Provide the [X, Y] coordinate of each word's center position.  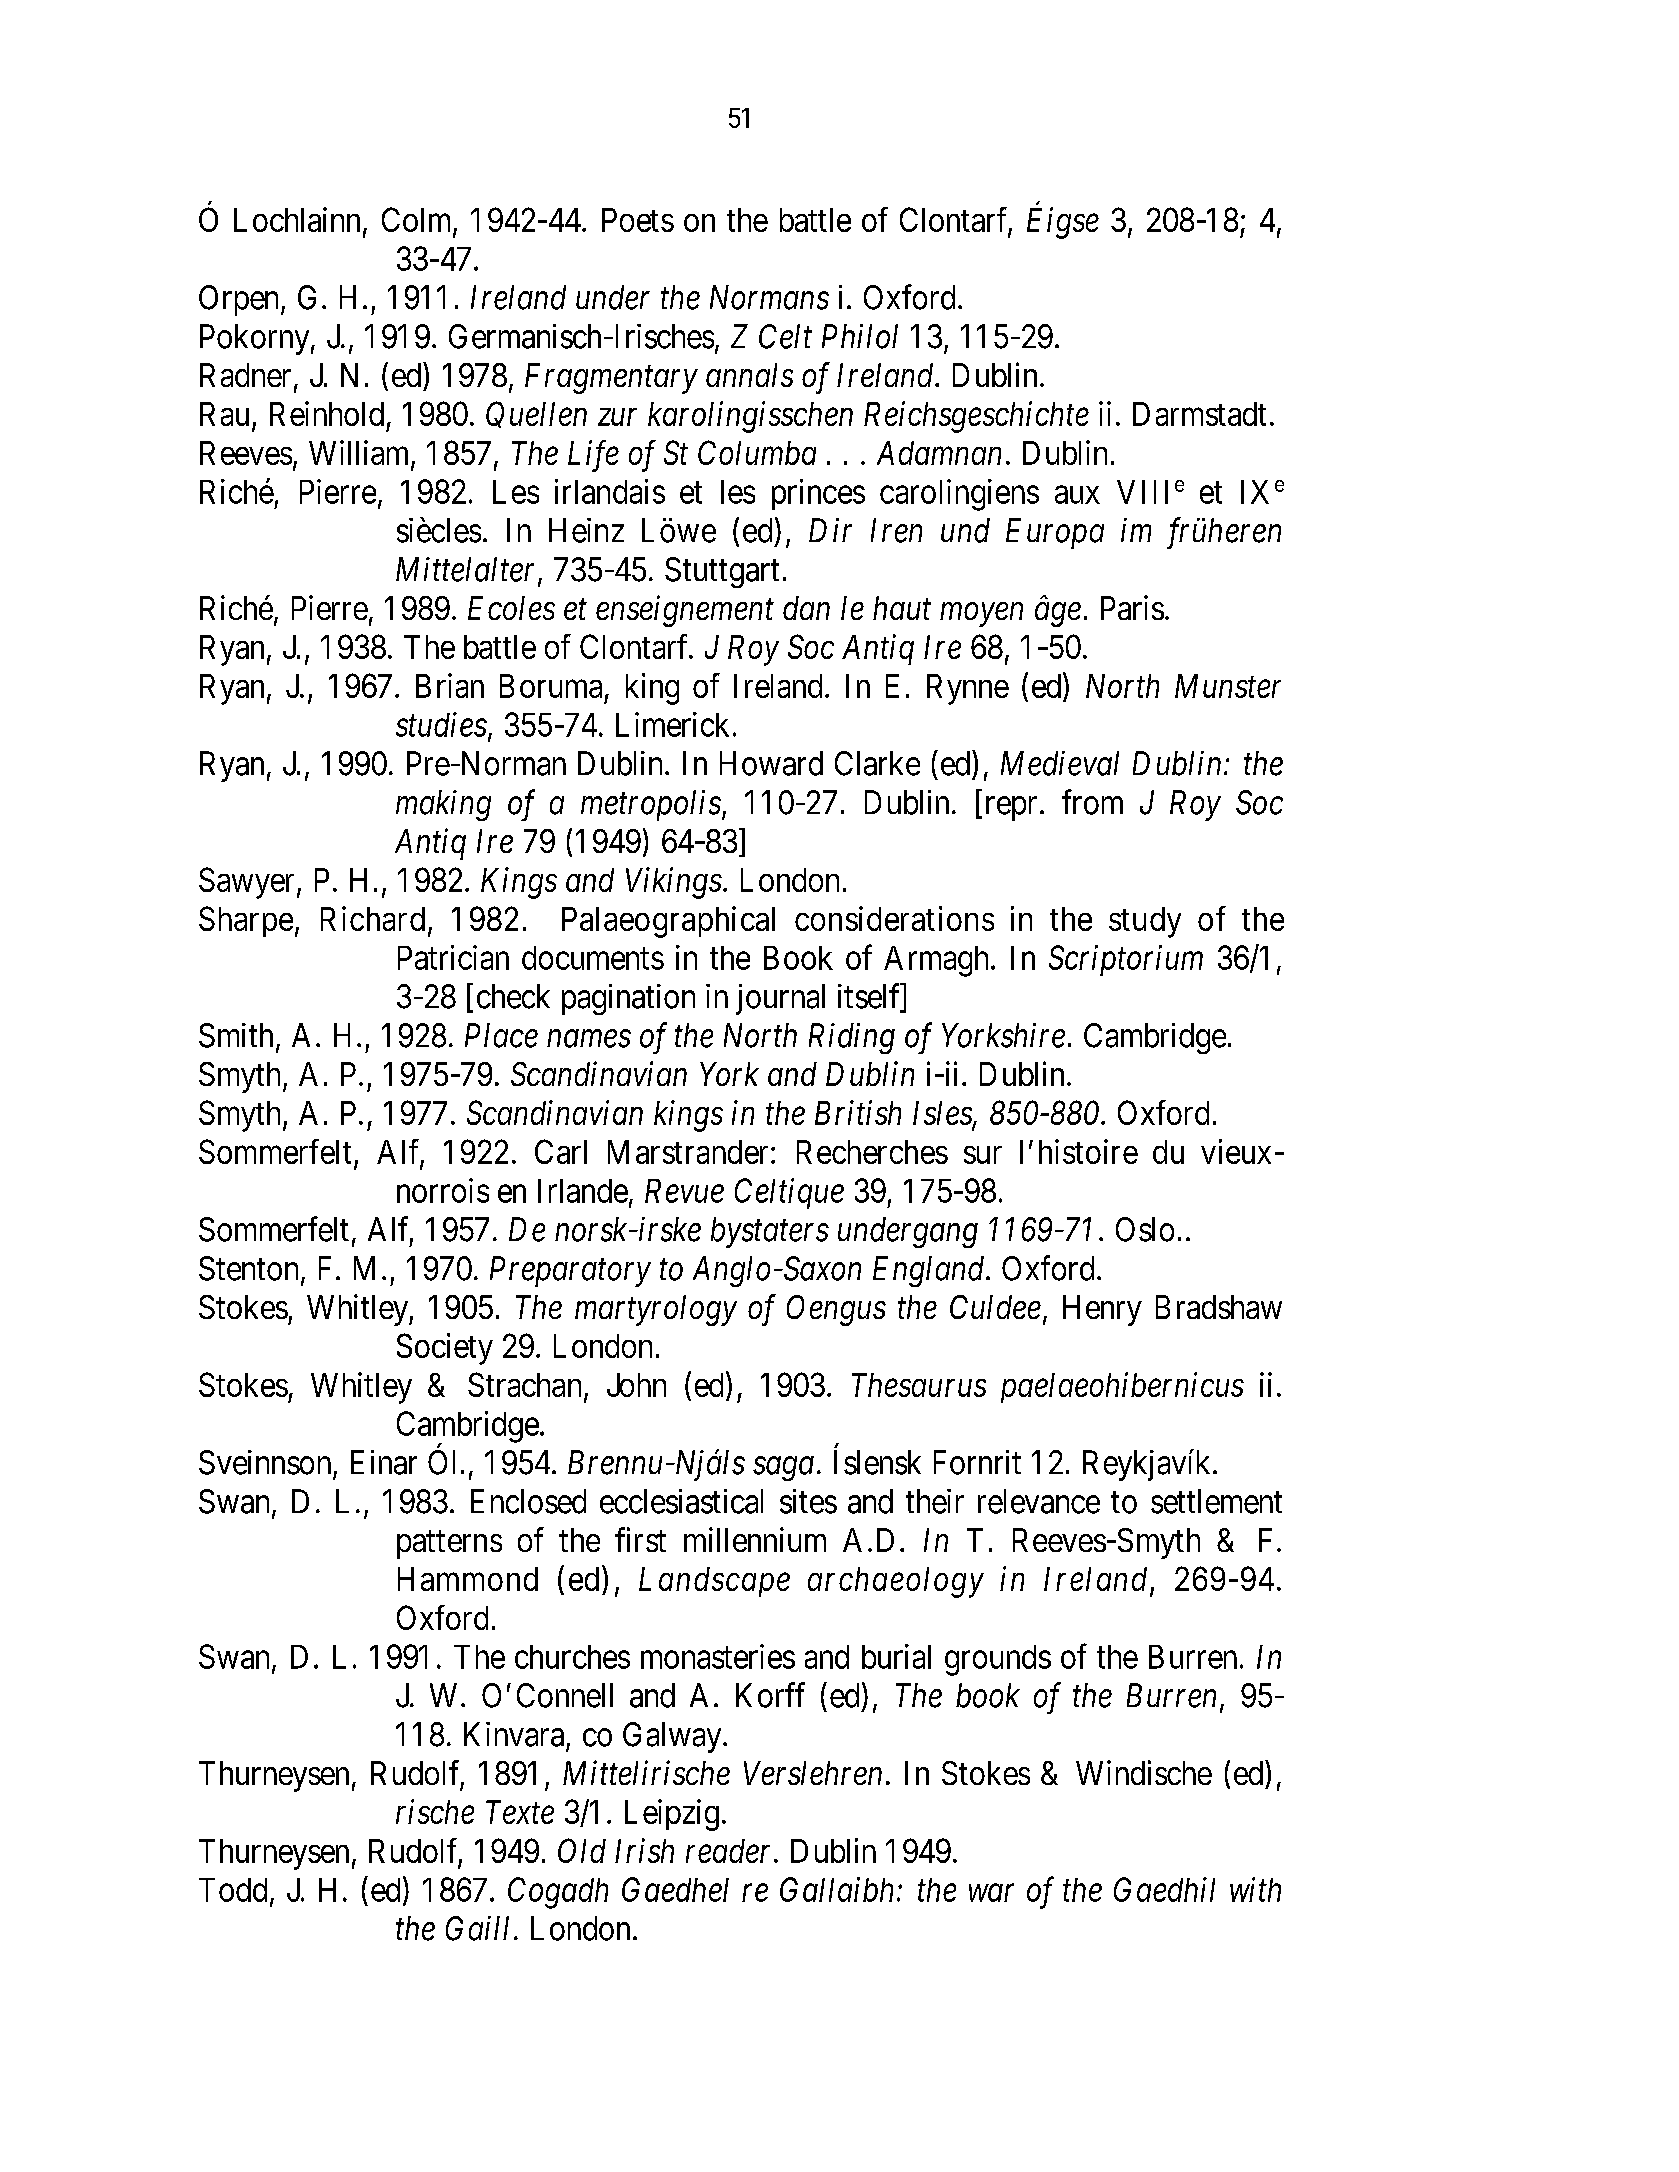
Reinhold [327, 413]
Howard [771, 763]
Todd [233, 1890]
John [636, 1385]
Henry [1102, 1310]
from [1092, 802]
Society [445, 1349]
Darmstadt [1199, 414]
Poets [638, 220]
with [1255, 1889]
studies [441, 724]
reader [730, 1851]
